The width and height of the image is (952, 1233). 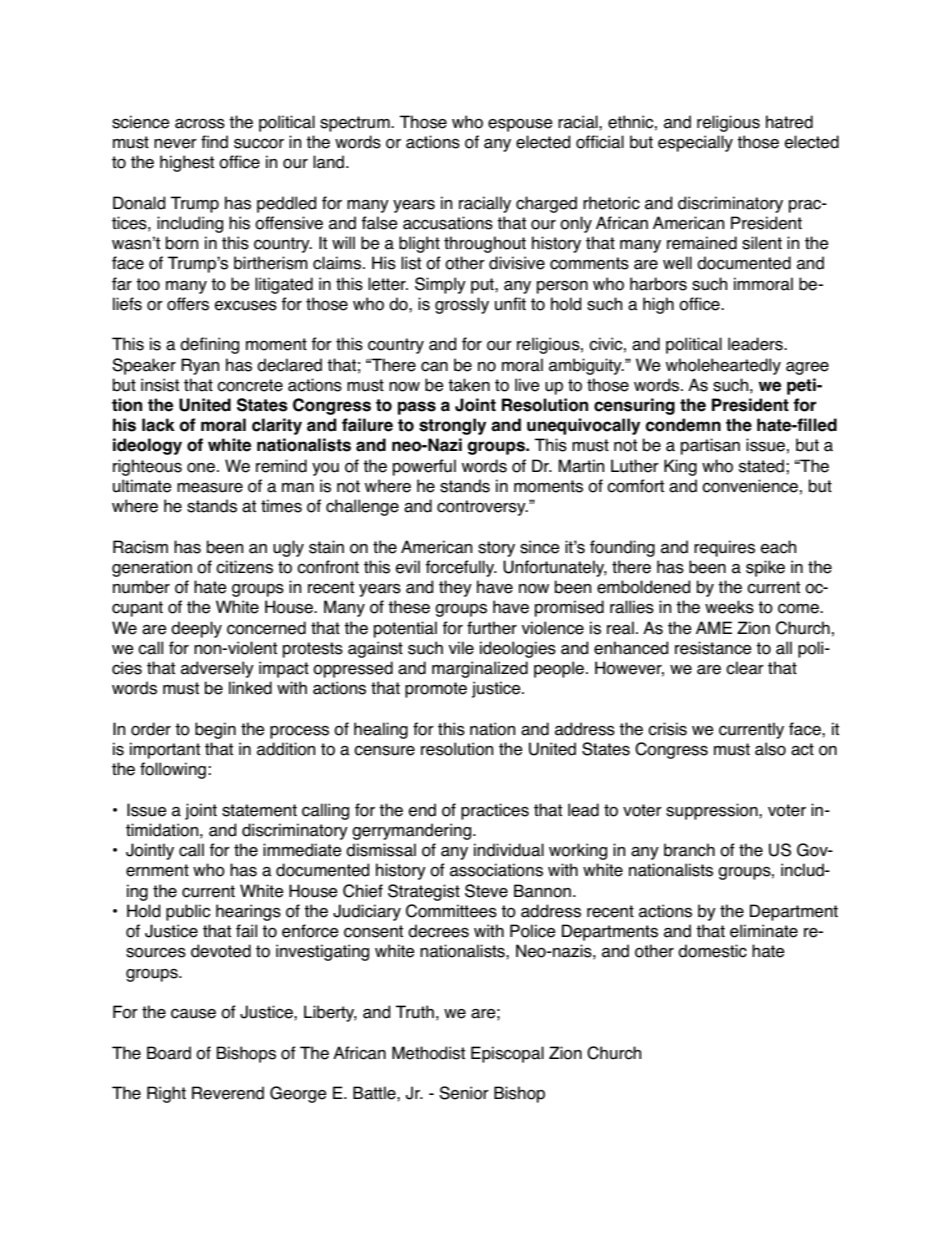 I want to click on weeks, so click(x=729, y=607).
